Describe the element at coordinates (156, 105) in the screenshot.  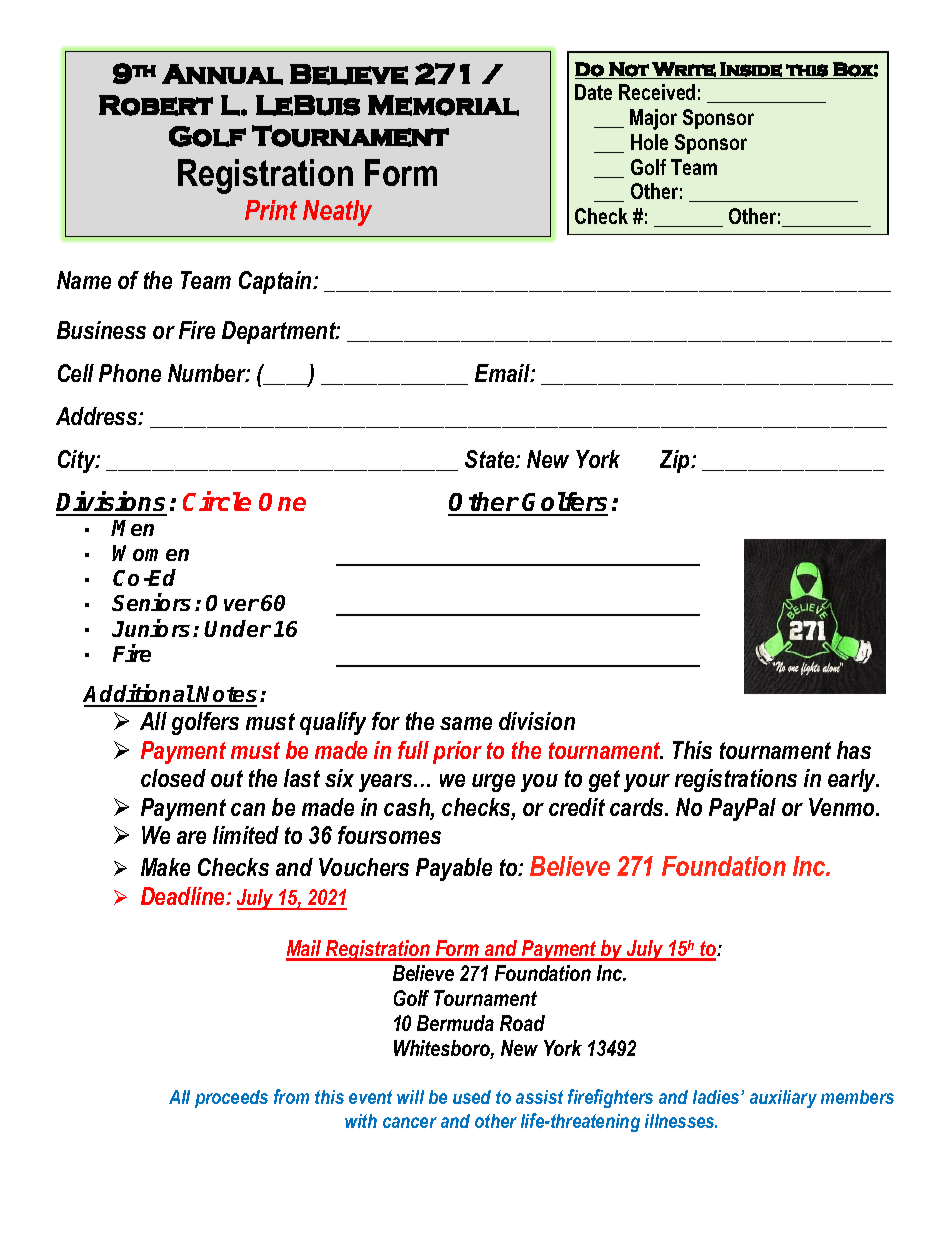
I see `Robert` at that location.
